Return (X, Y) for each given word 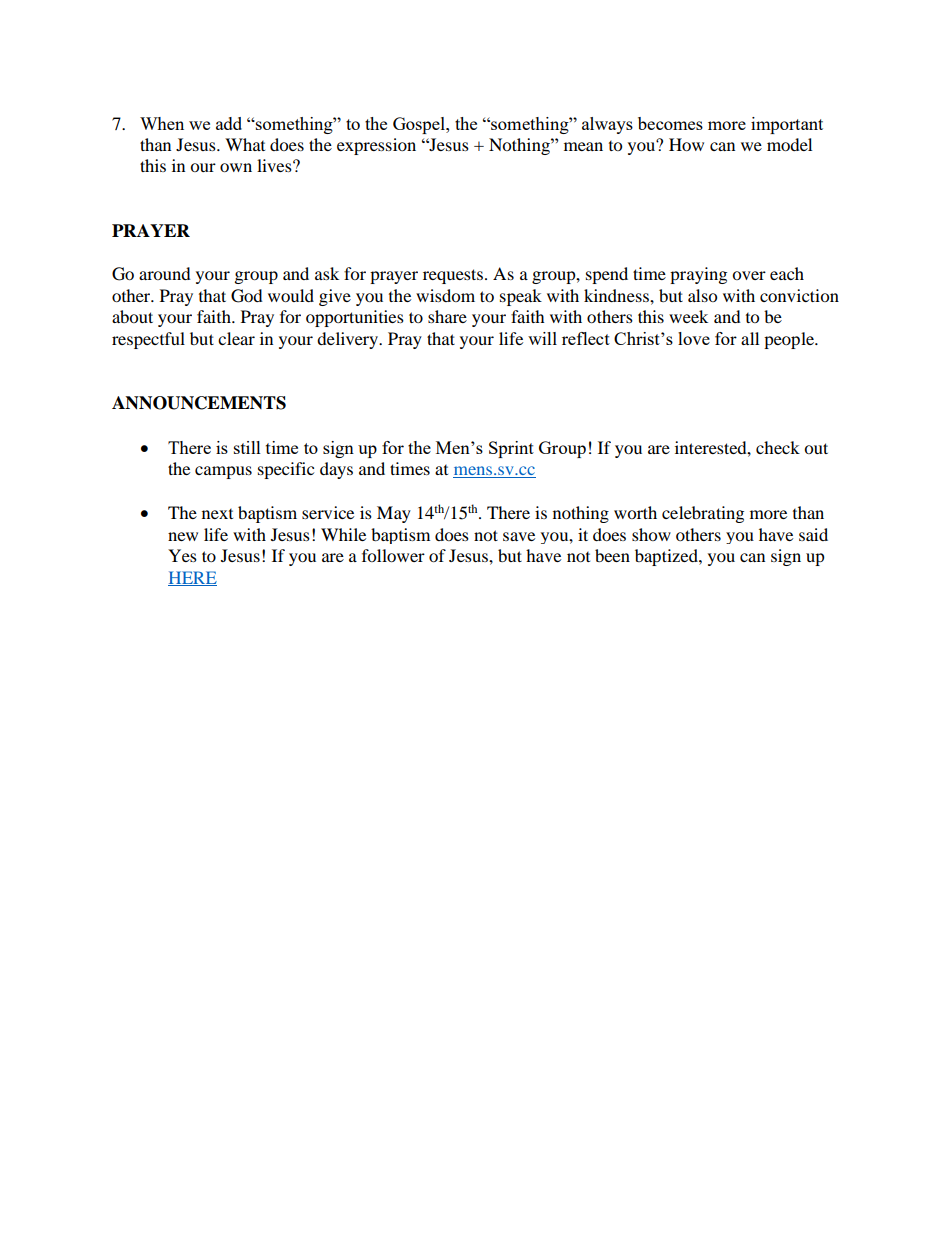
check (778, 447)
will (542, 338)
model (789, 144)
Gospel (420, 125)
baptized (667, 557)
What (245, 144)
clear (236, 338)
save (519, 536)
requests (453, 276)
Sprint (511, 449)
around (165, 273)
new (183, 536)
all (750, 338)
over (749, 275)
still (247, 447)
